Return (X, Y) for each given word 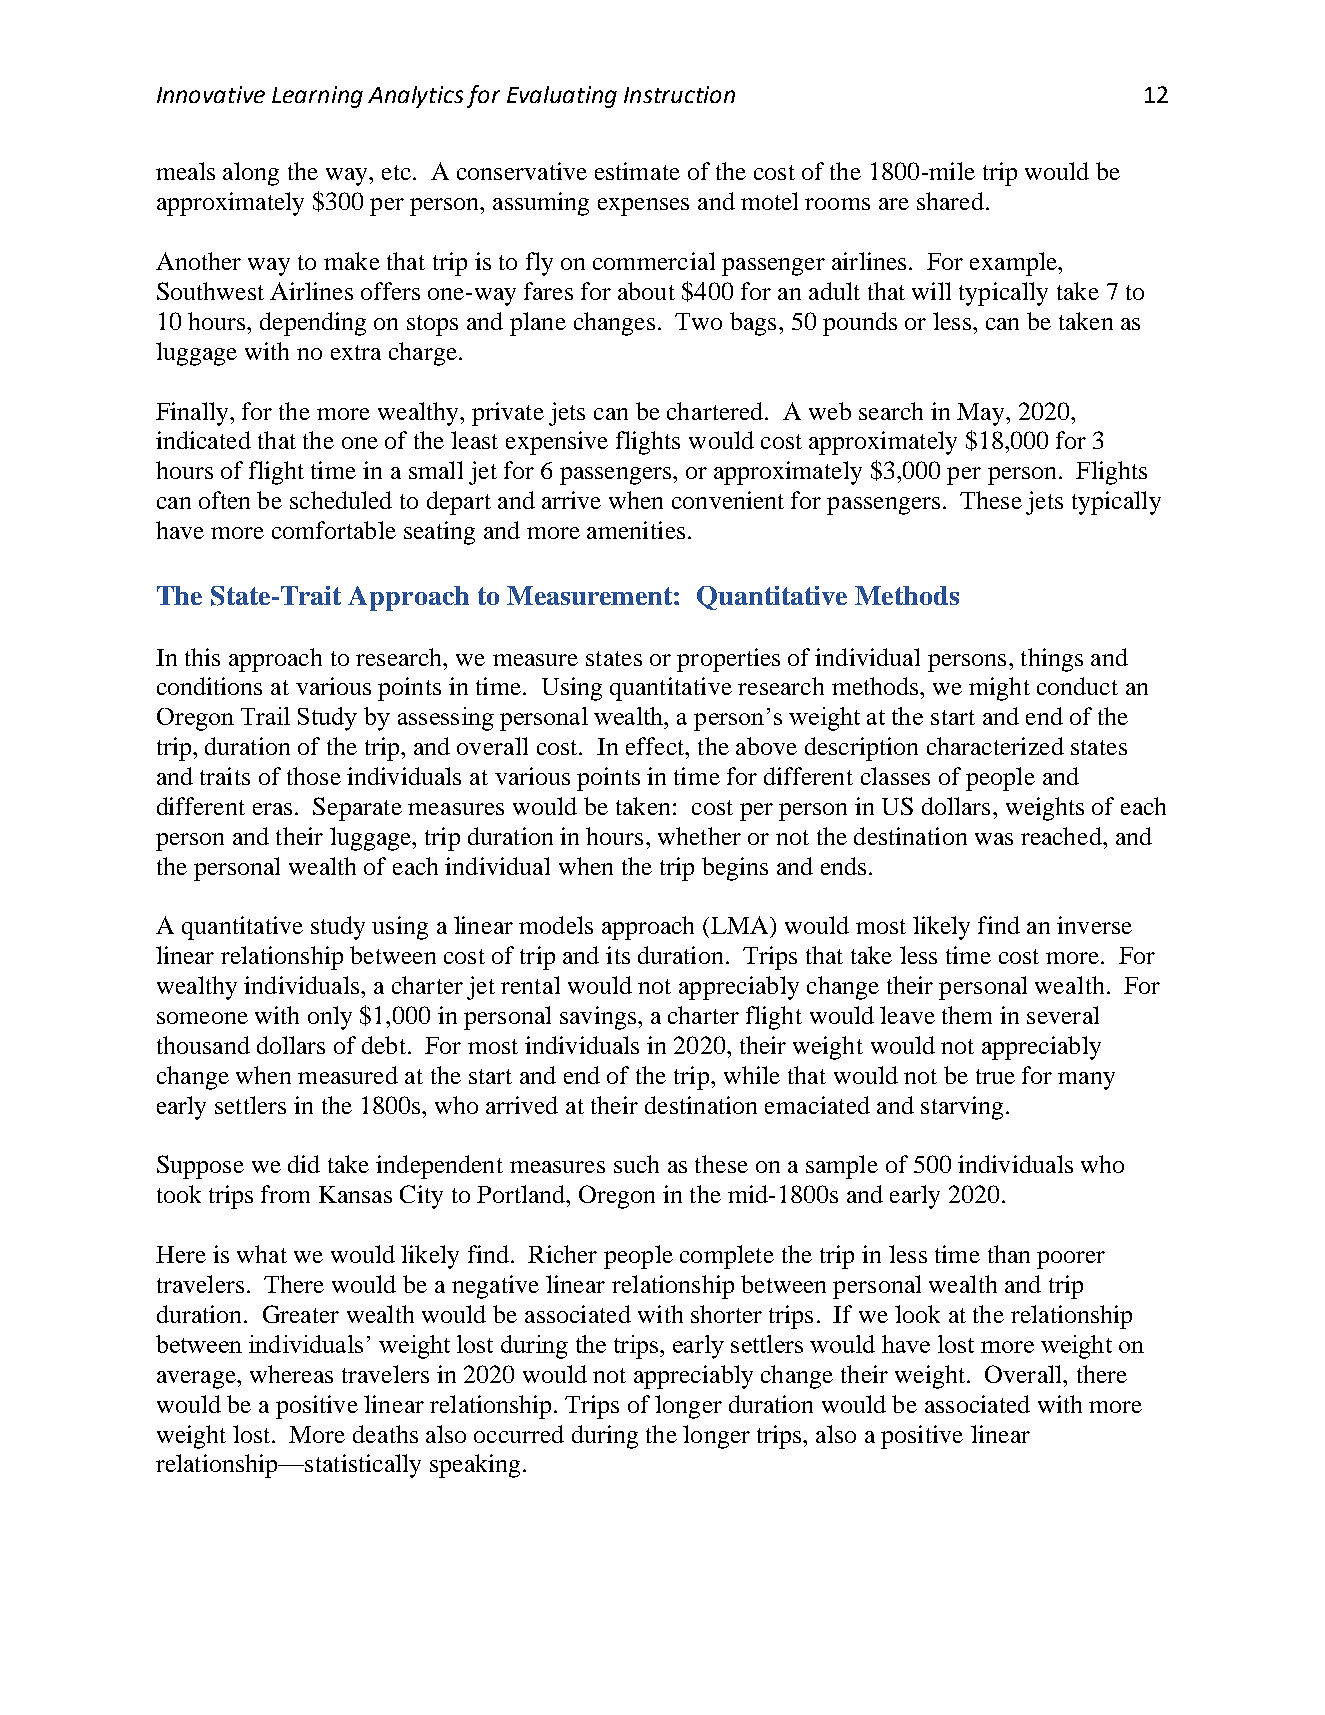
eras (272, 809)
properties (728, 660)
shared (950, 201)
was (994, 839)
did (304, 1164)
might (999, 689)
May (982, 414)
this (202, 657)
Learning (317, 97)
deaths (385, 1434)
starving (962, 1108)
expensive (557, 443)
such (636, 1164)
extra (356, 352)
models (556, 925)
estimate (637, 171)
